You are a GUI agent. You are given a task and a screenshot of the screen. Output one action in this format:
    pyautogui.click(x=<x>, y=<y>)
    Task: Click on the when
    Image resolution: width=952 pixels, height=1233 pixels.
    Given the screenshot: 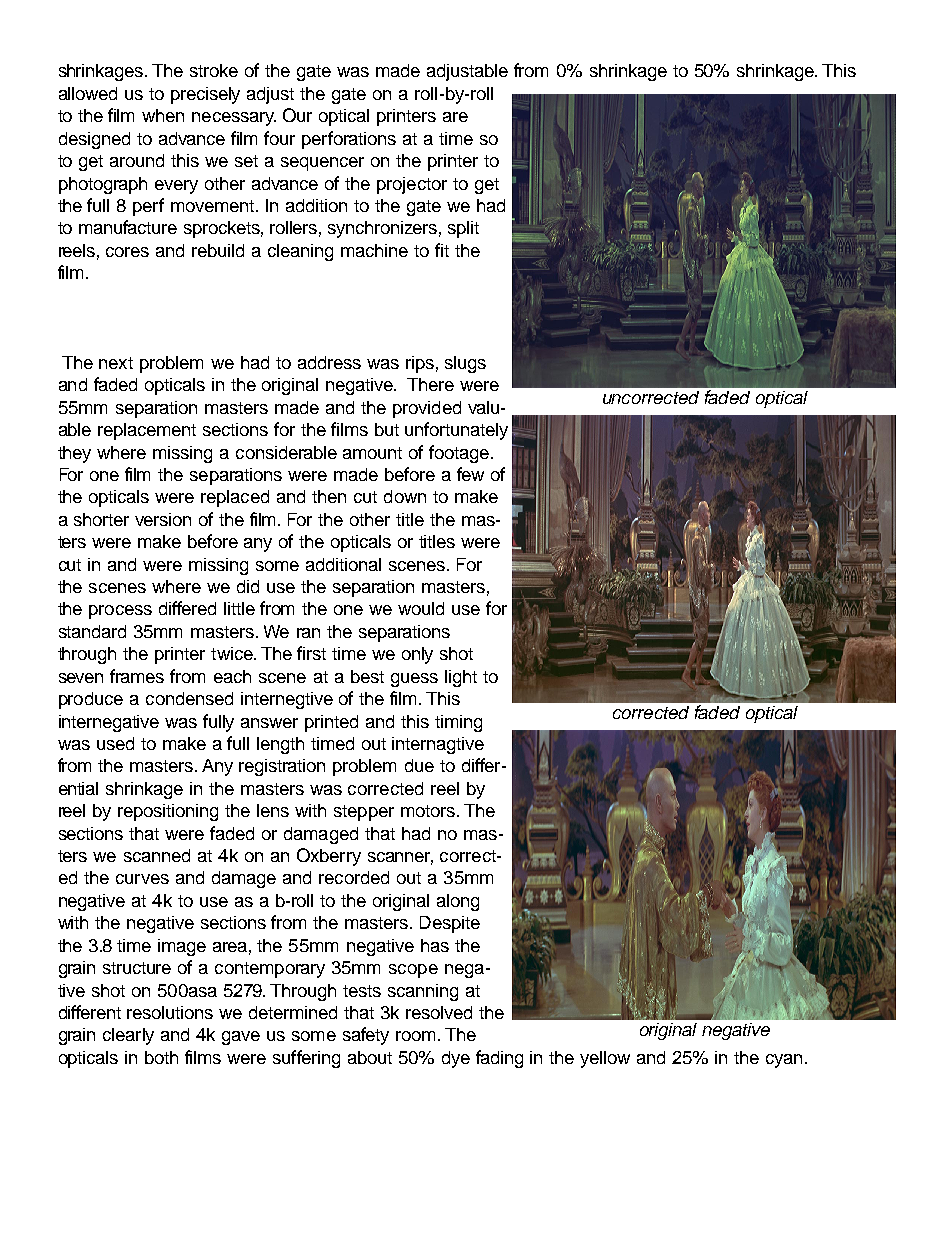 What is the action you would take?
    pyautogui.click(x=163, y=115)
